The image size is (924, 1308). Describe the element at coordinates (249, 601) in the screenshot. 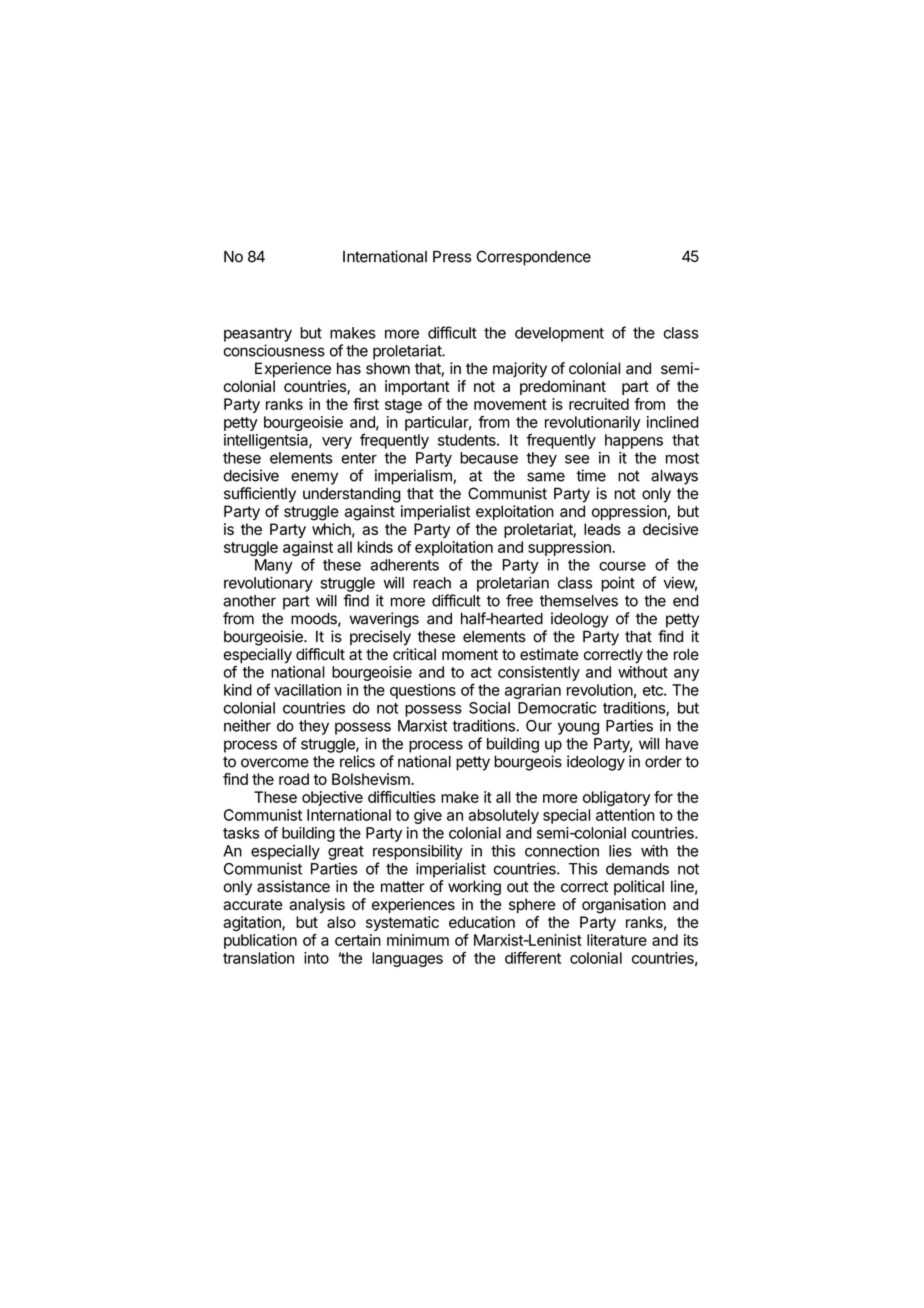

I see `another` at that location.
